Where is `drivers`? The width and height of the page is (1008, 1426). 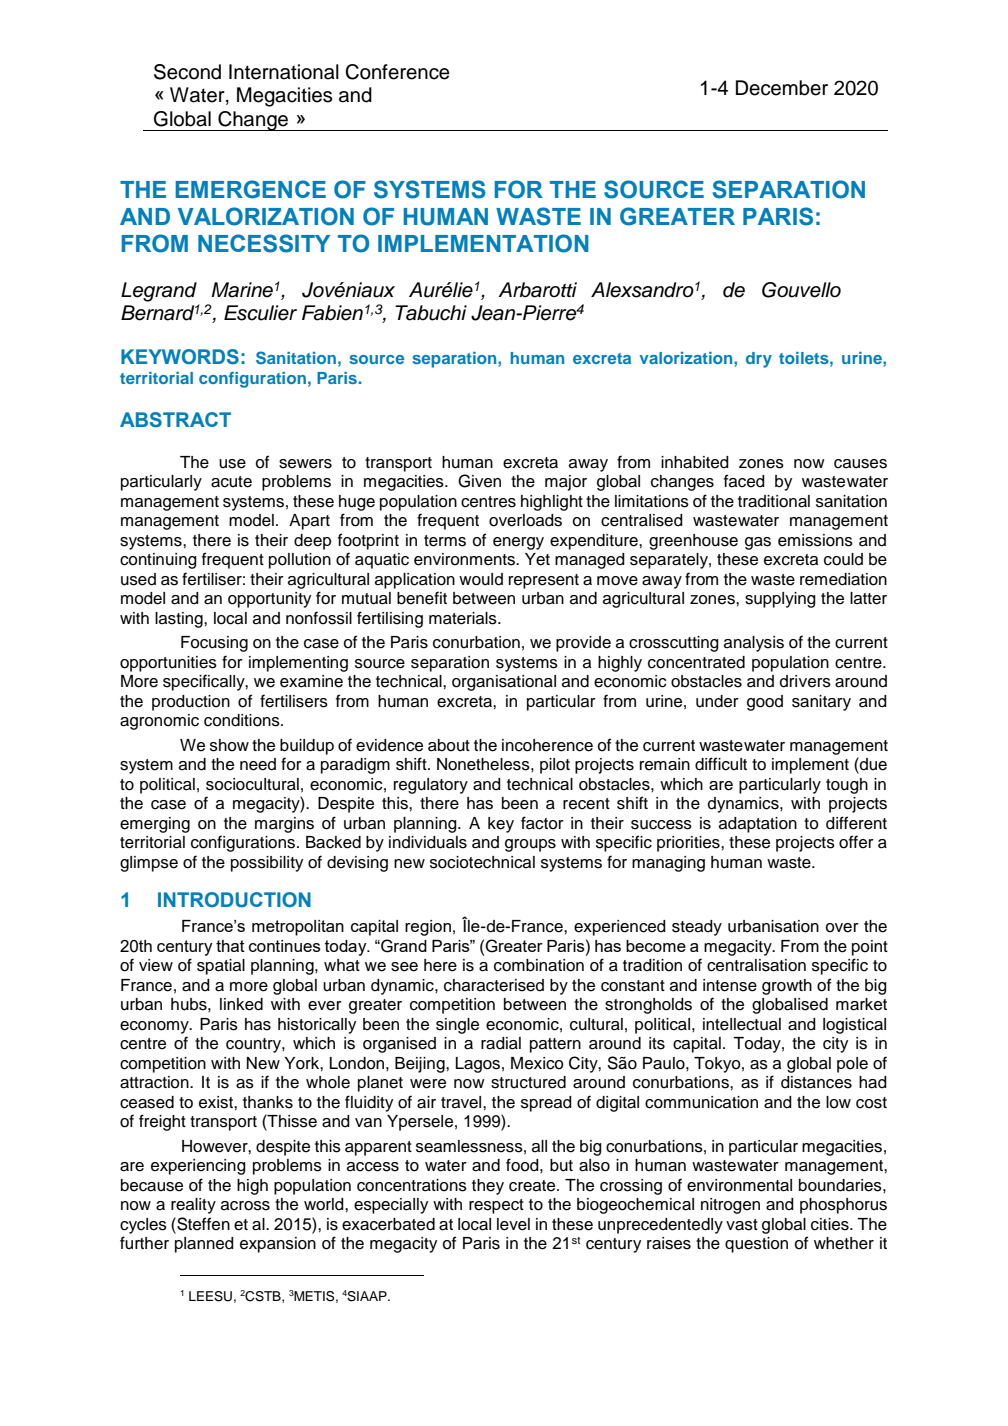 drivers is located at coordinates (805, 681).
